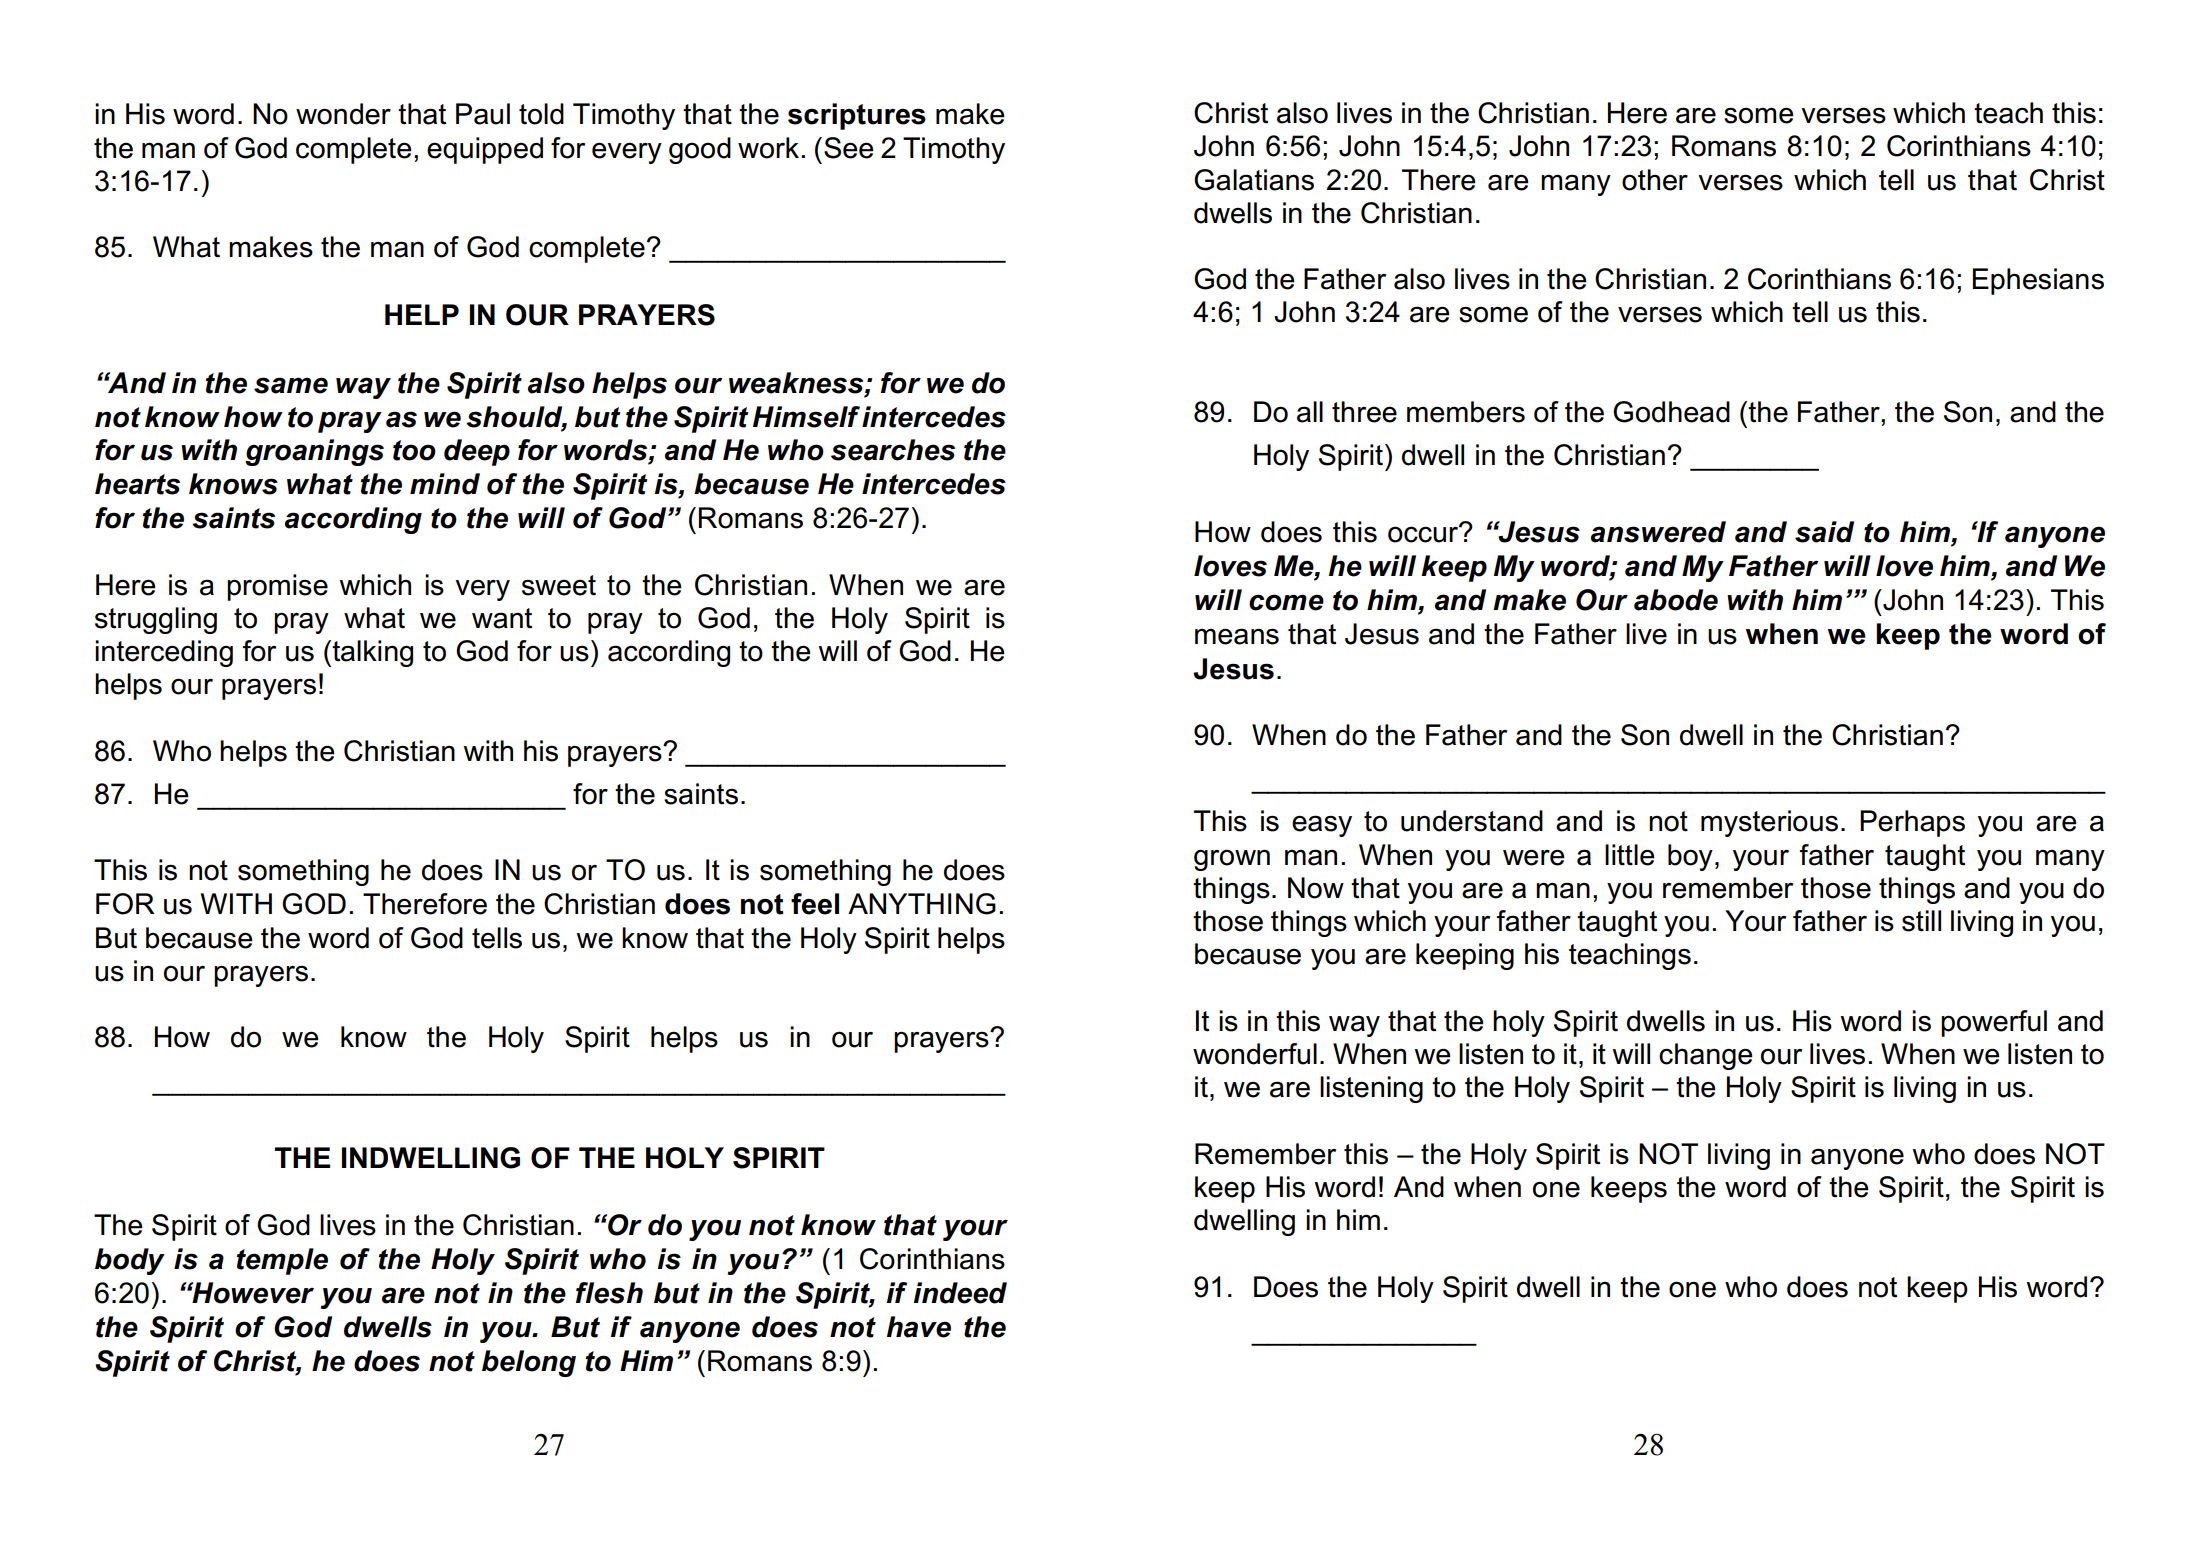  I want to click on equipped, so click(485, 150).
